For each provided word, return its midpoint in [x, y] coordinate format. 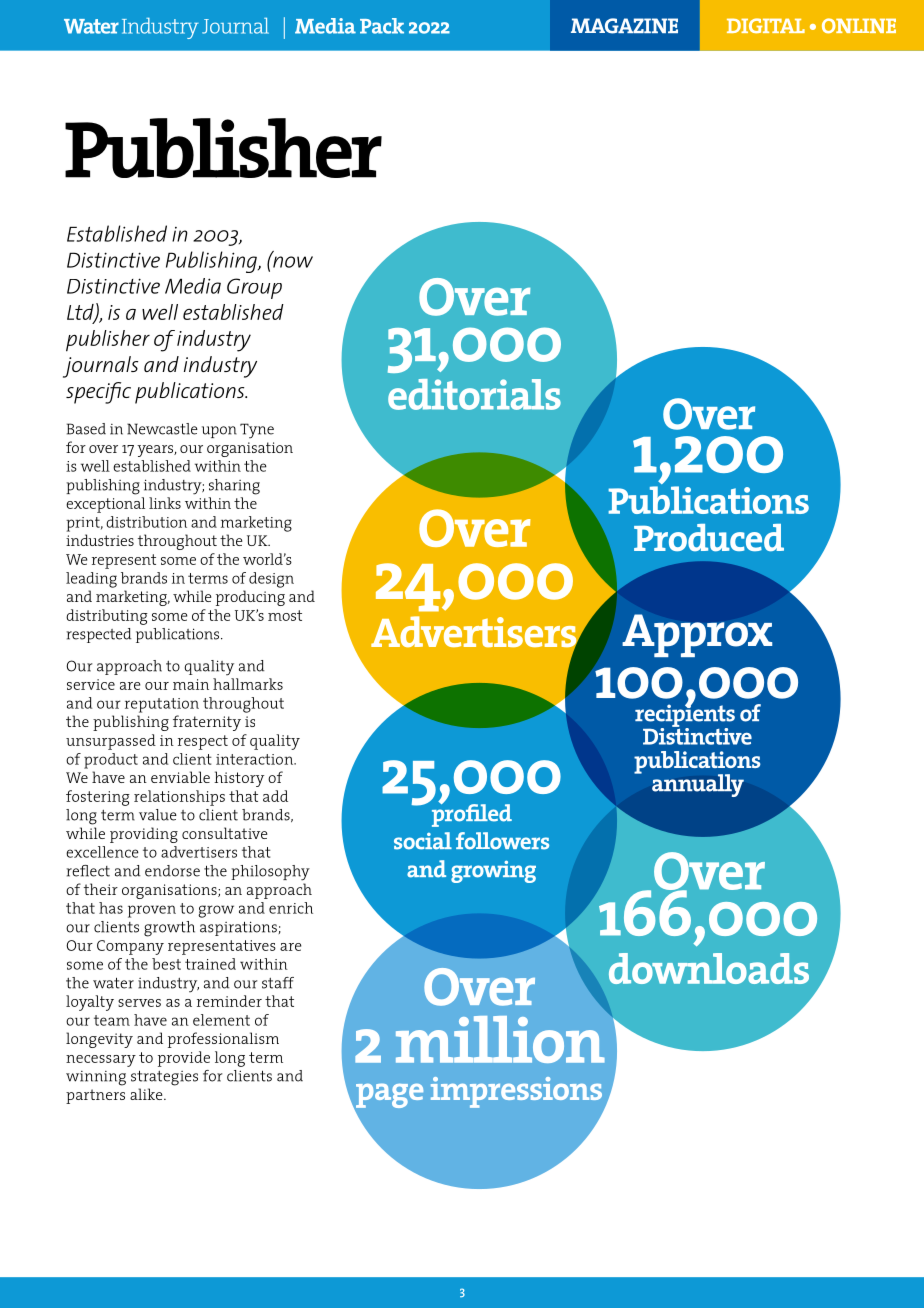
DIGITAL [766, 25]
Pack [382, 26]
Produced [709, 538]
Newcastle [162, 429]
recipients [685, 715]
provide [184, 1059]
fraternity [207, 723]
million [500, 1039]
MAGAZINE [624, 26]
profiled [472, 814]
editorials [474, 394]
